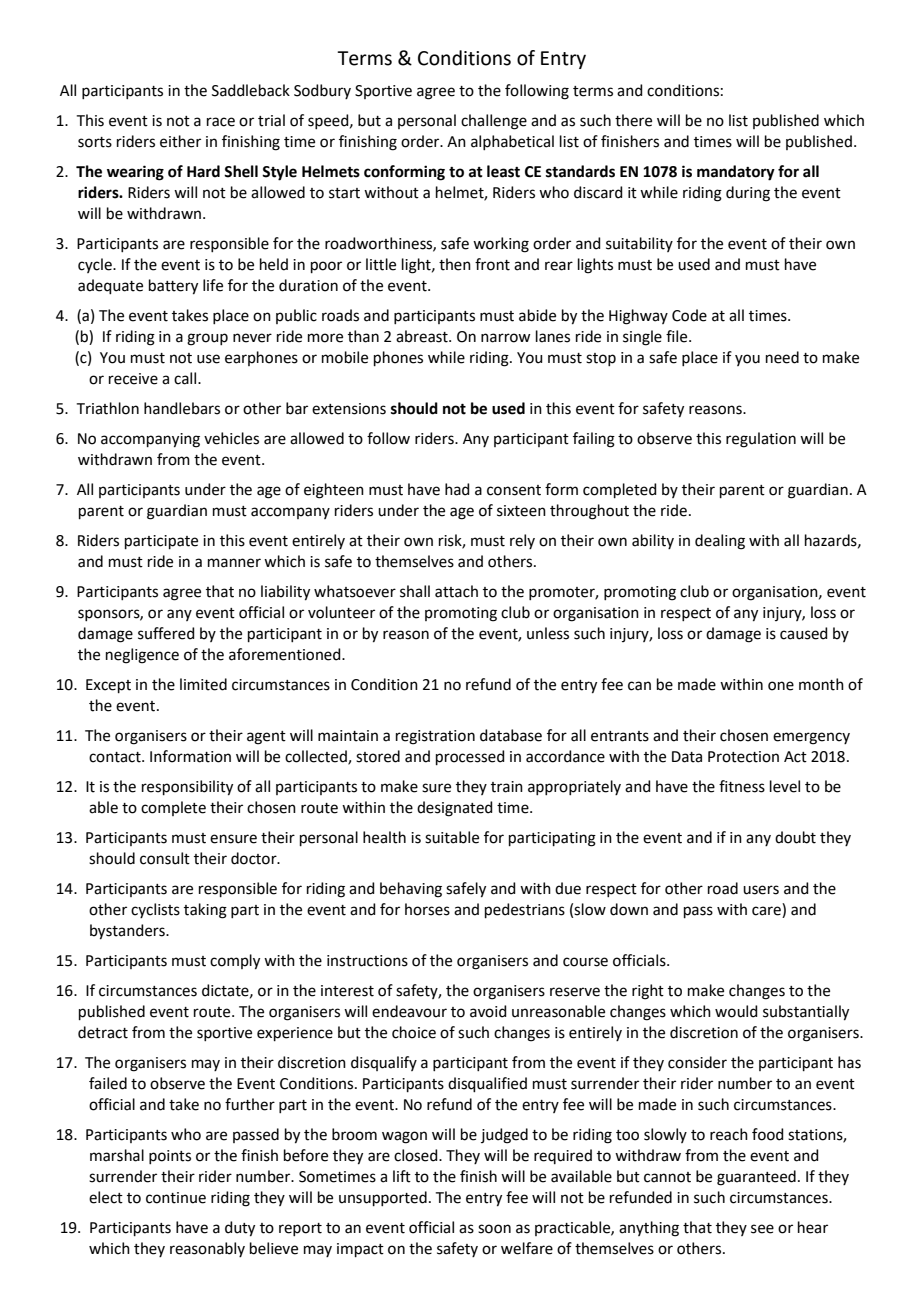 The image size is (924, 1308). I want to click on month, so click(821, 684).
